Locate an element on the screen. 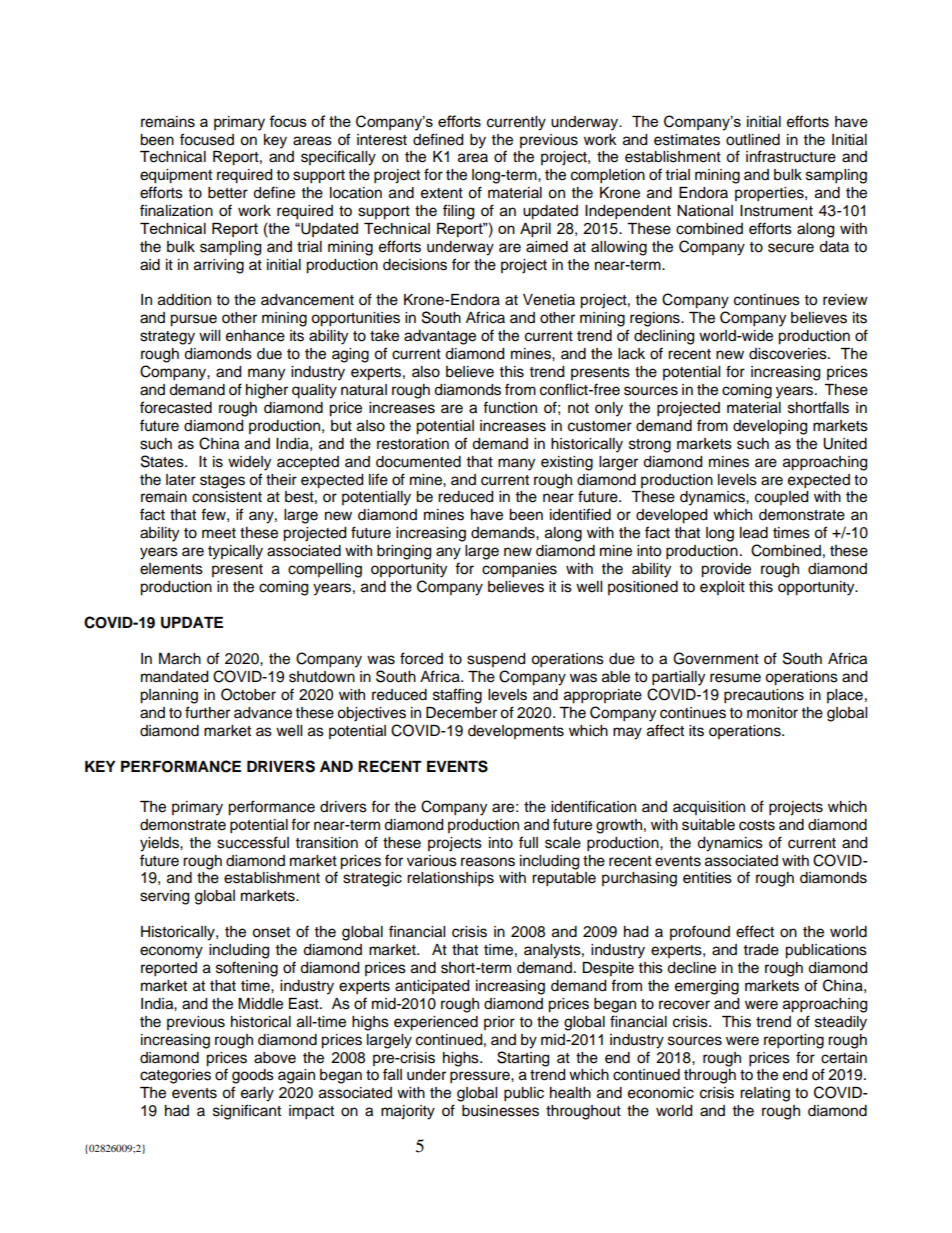 This screenshot has height=1233, width=952. developments is located at coordinates (516, 732).
